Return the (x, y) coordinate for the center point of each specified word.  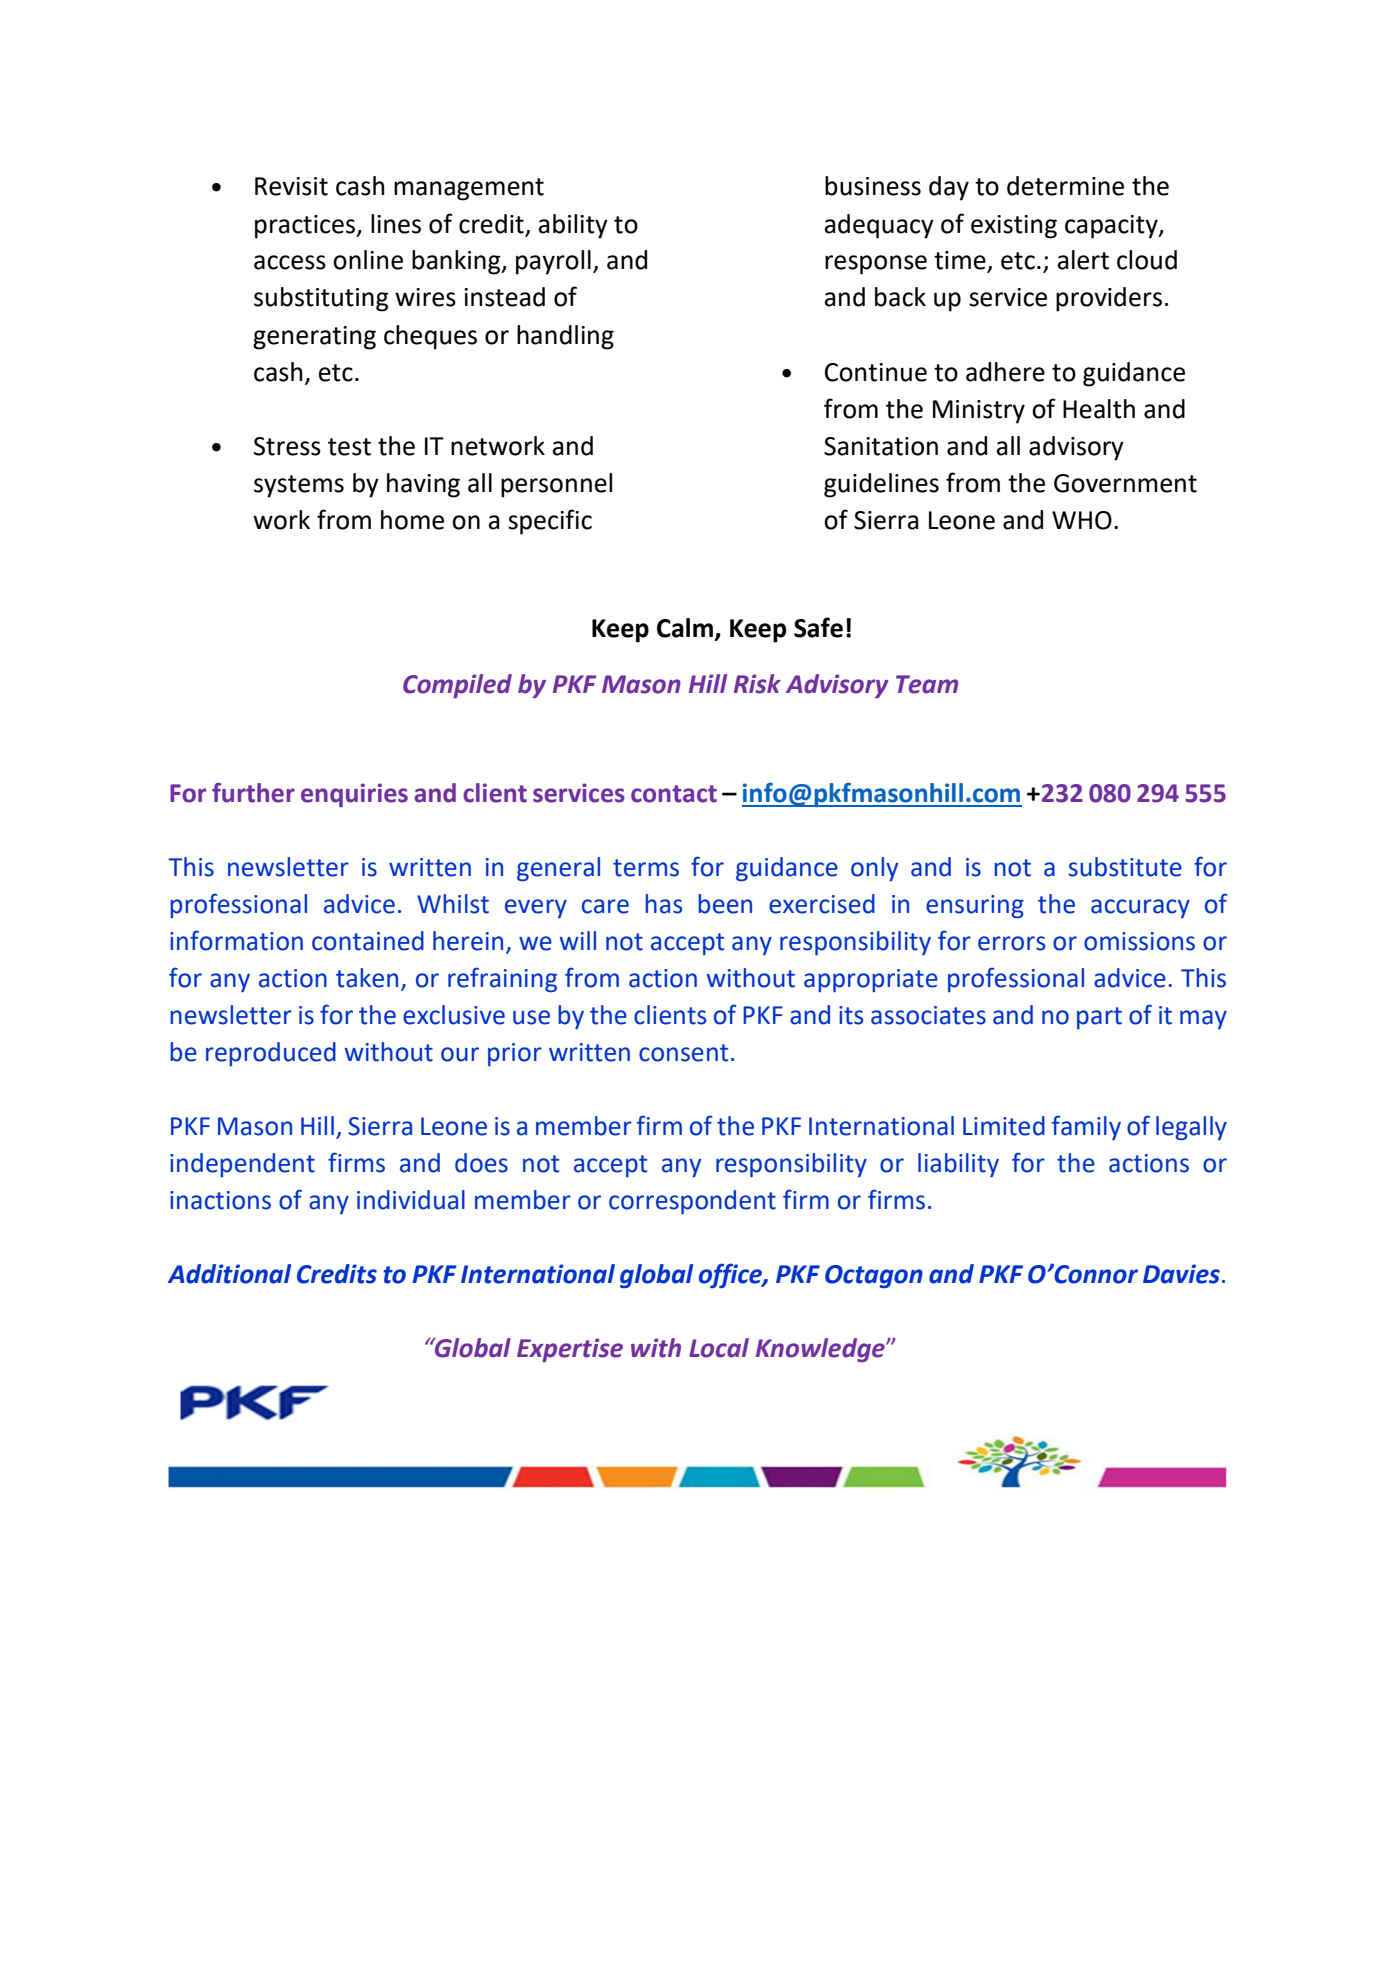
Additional (229, 1274)
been (725, 904)
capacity (1112, 227)
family (1086, 1127)
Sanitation (881, 446)
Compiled (457, 686)
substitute (1125, 867)
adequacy (879, 226)
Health (1099, 409)
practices (306, 227)
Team (927, 684)
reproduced (271, 1054)
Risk (757, 684)
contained (368, 941)
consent (683, 1053)
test (349, 447)
